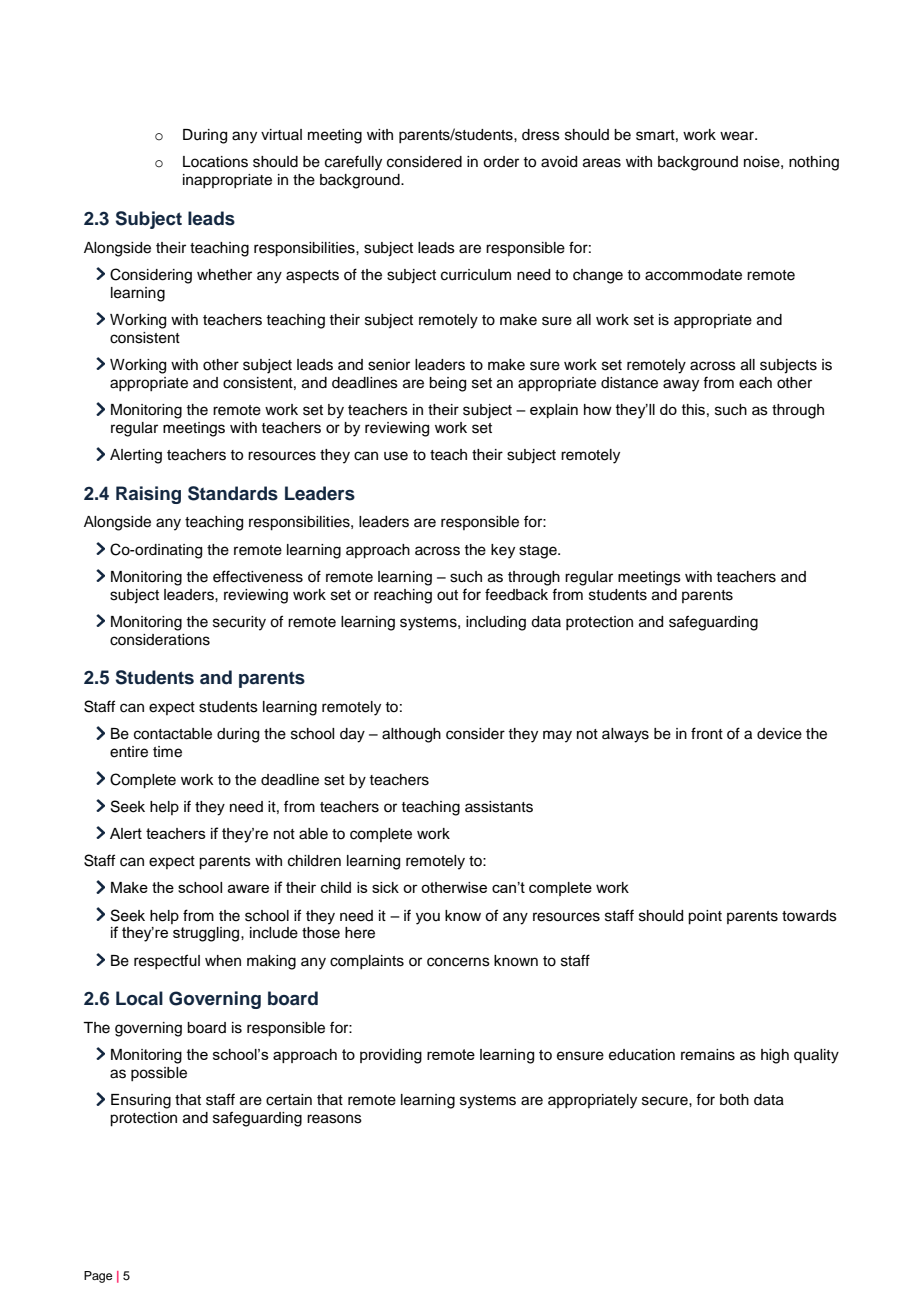 Image resolution: width=924 pixels, height=1309 pixels. I want to click on order, so click(501, 162).
